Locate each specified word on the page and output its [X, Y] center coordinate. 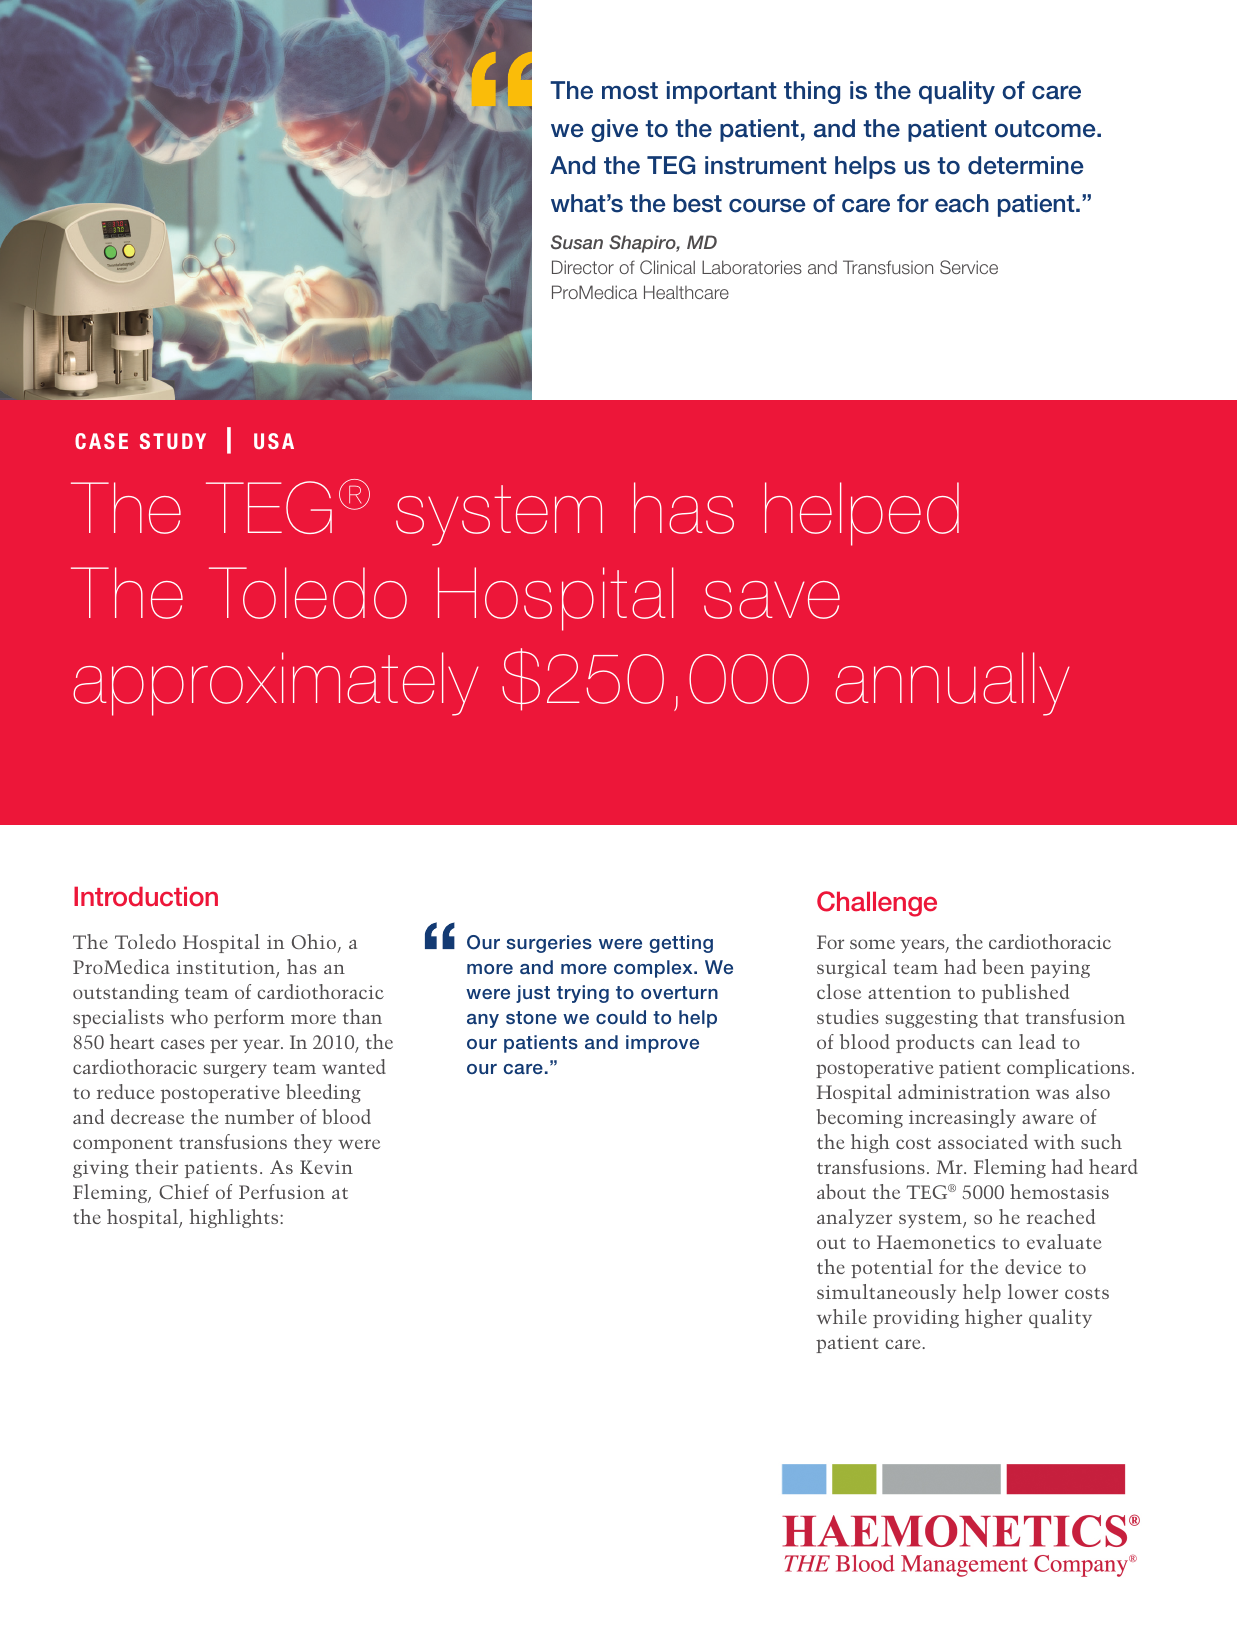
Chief [184, 1191]
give [614, 130]
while [842, 1316]
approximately [275, 684]
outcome [1046, 129]
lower [1033, 1291]
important [722, 92]
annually [952, 684]
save [772, 600]
